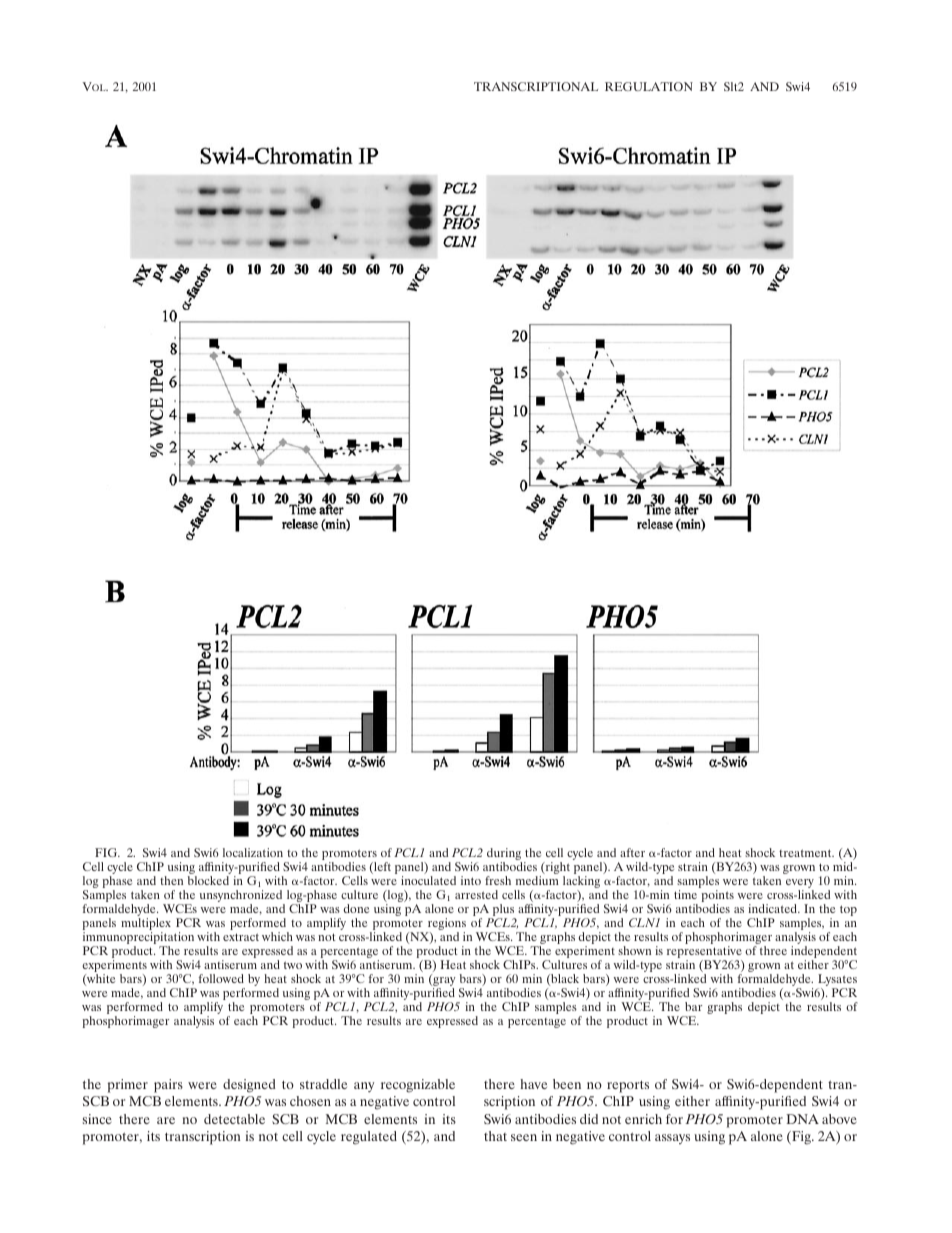 The image size is (952, 1233). Describe the element at coordinates (471, 880) in the page. I see `into` at that location.
